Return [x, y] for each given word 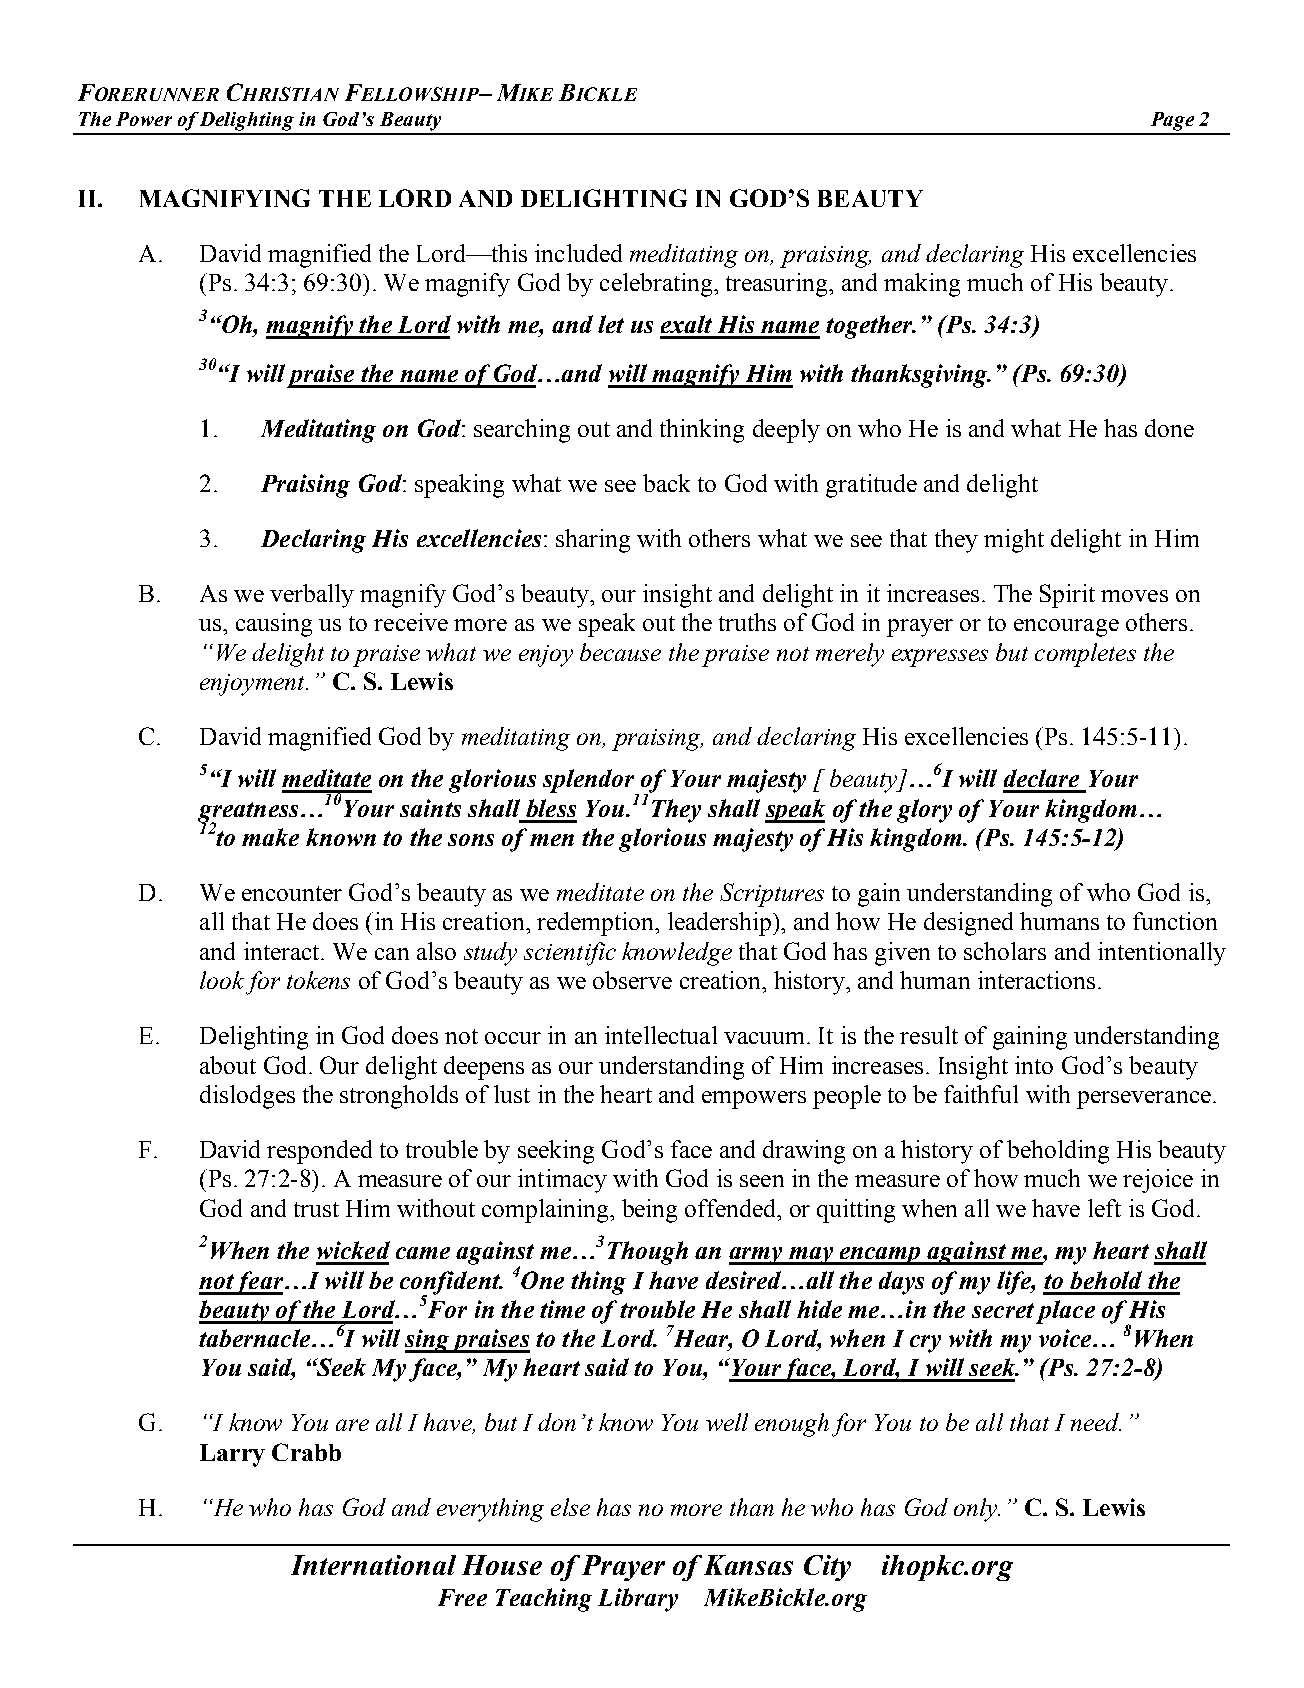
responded [319, 1152]
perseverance [1144, 1100]
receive [411, 622]
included [578, 253]
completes [1085, 655]
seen [762, 1181]
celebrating [657, 285]
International [373, 1565]
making [922, 285]
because [620, 652]
